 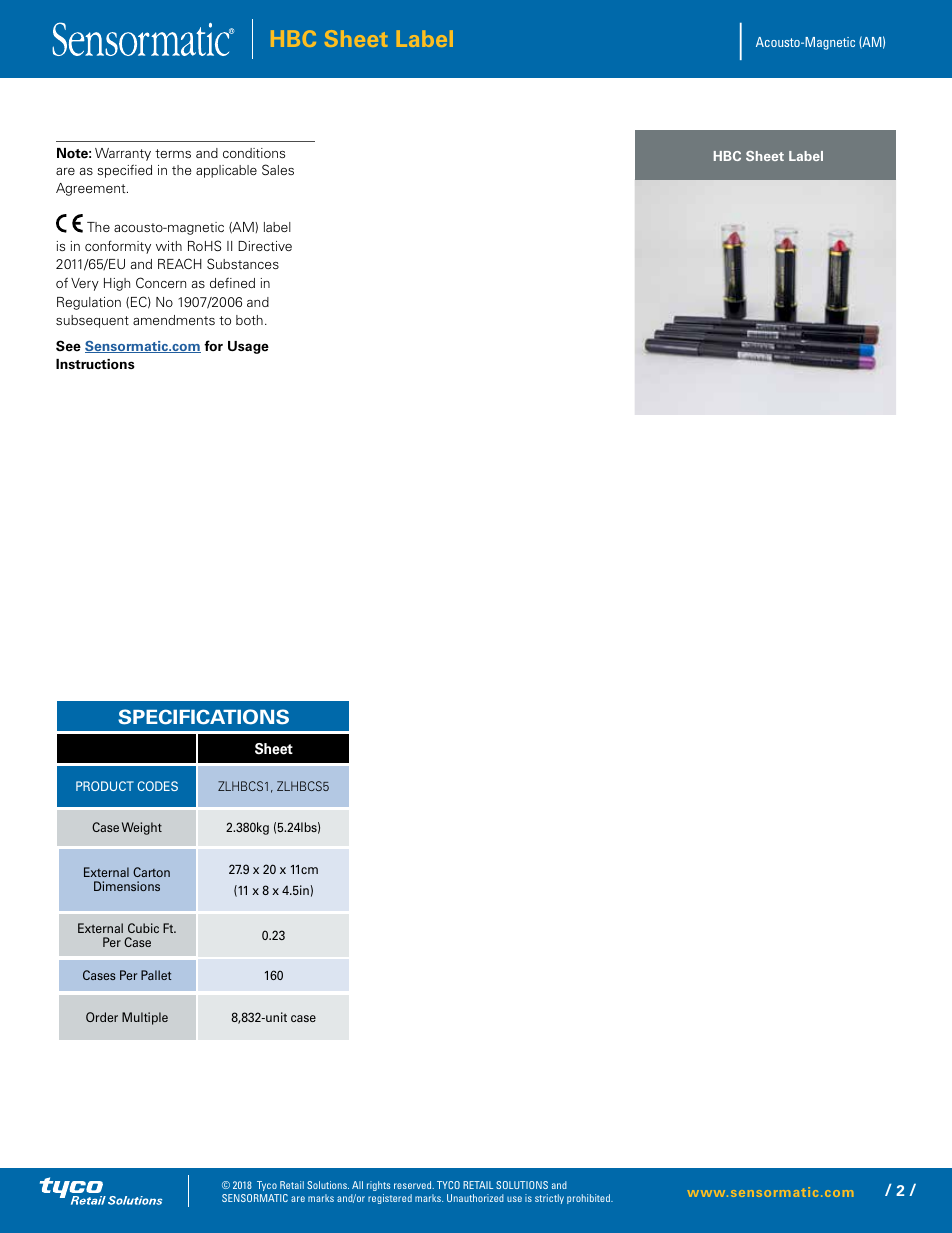 I want to click on use, so click(x=514, y=1199).
